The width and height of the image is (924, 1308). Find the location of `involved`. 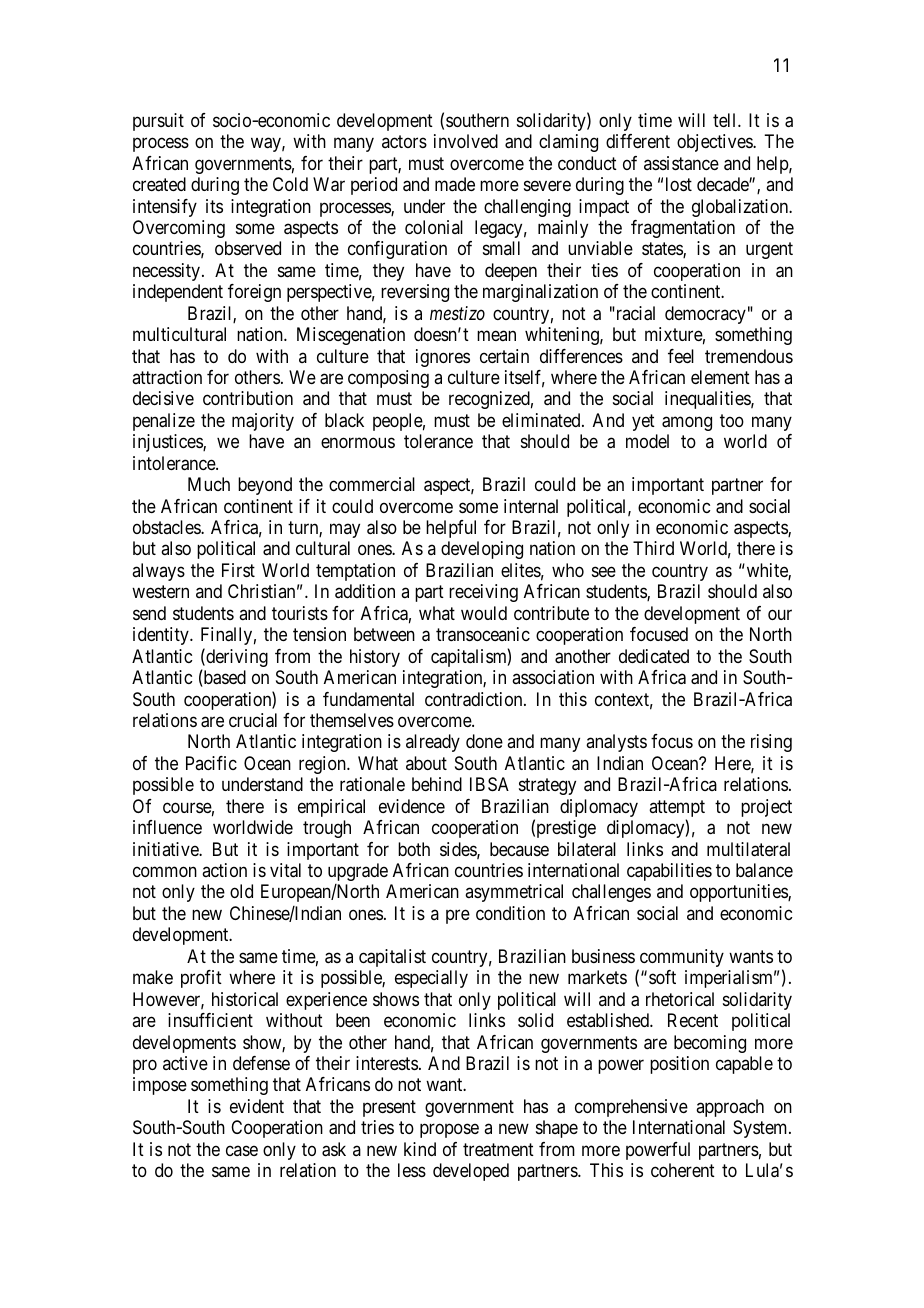

involved is located at coordinates (466, 141).
